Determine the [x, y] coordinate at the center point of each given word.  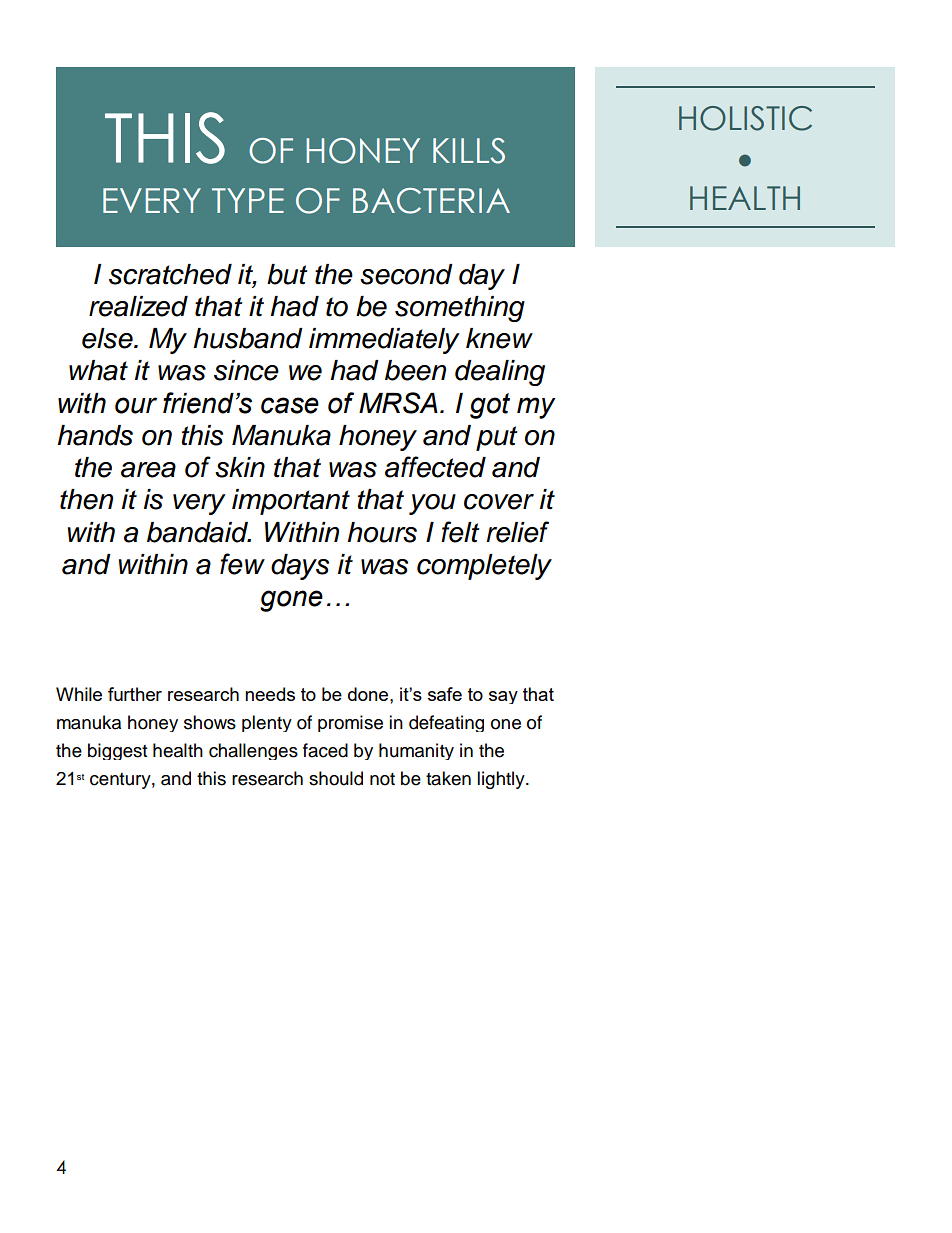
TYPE [248, 200]
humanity [416, 751]
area [148, 470]
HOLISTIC [745, 118]
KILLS [469, 151]
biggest [117, 751]
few [242, 564]
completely [484, 567]
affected [435, 467]
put [497, 438]
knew [499, 338]
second [406, 274]
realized [138, 306]
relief [517, 532]
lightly [502, 780]
